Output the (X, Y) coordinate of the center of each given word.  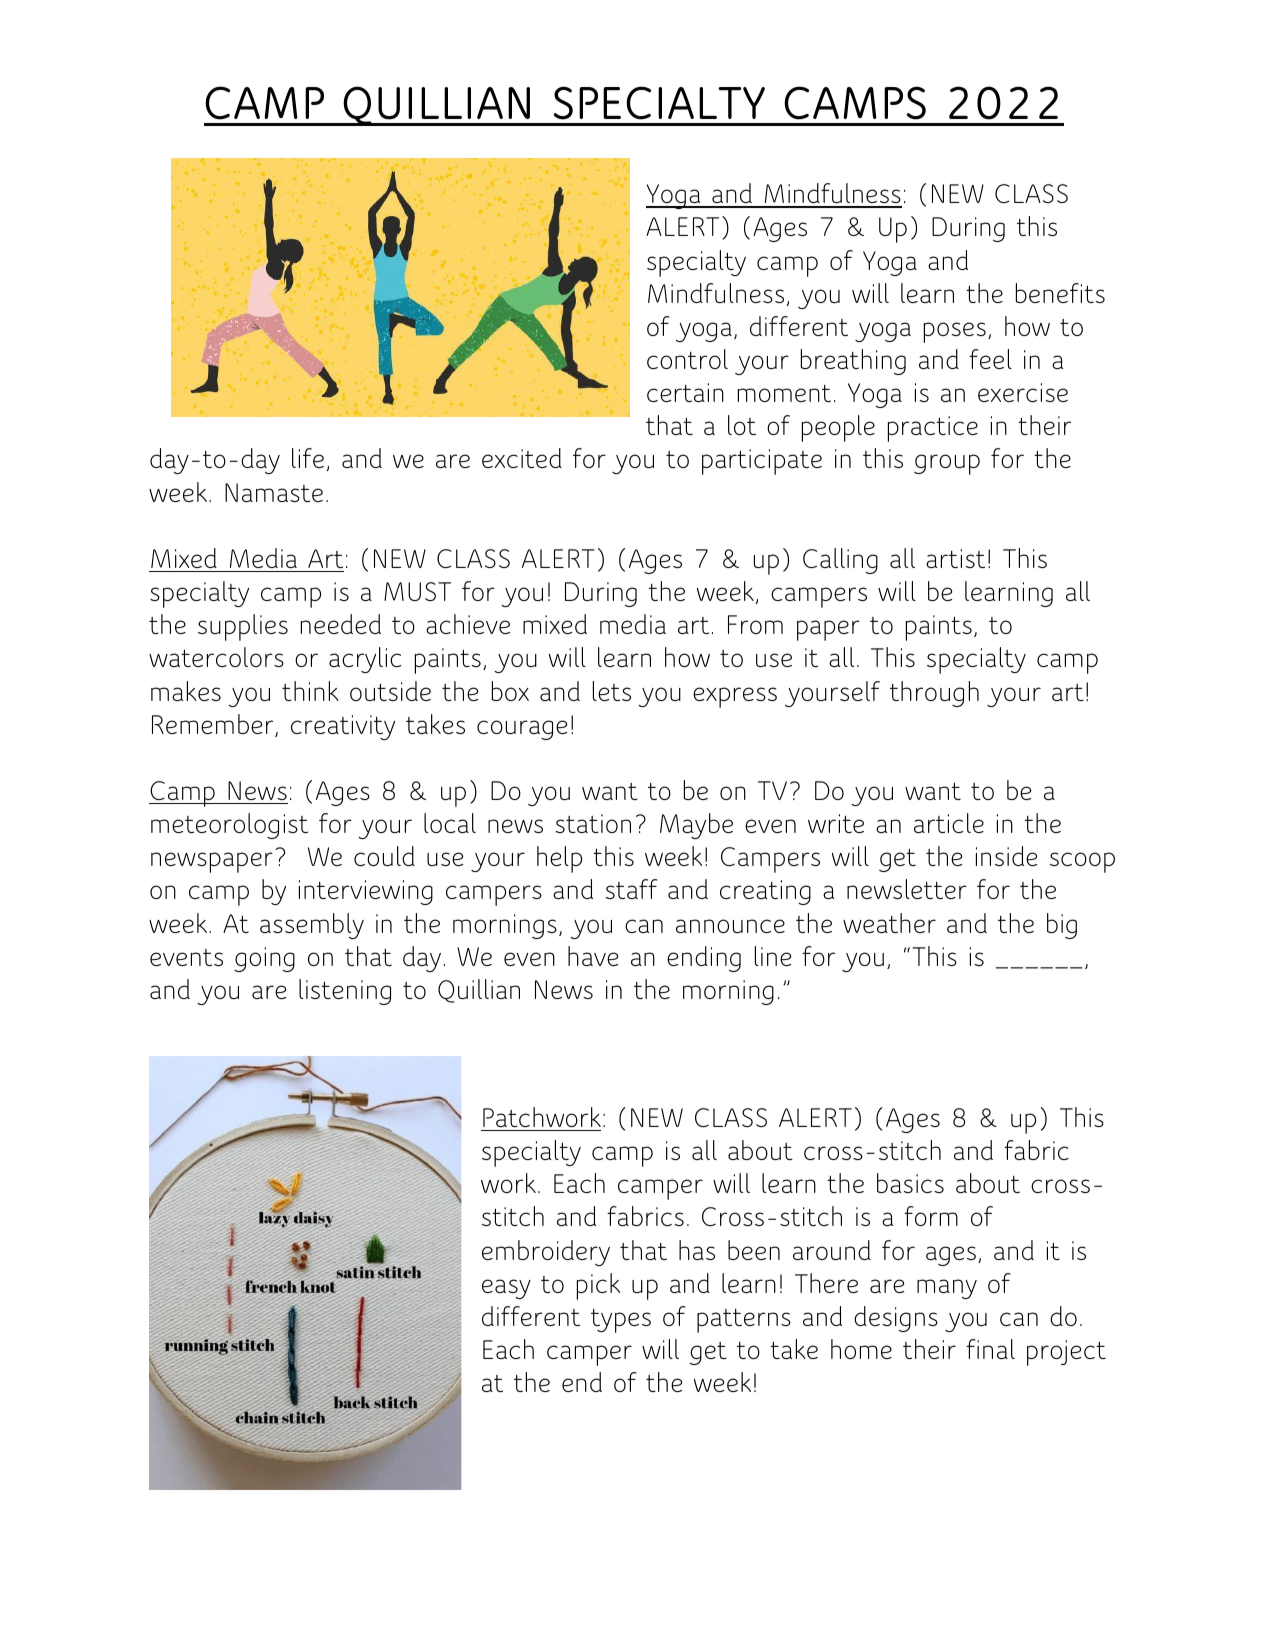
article (949, 823)
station (593, 823)
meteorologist (229, 826)
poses (955, 332)
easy (506, 1289)
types (621, 1321)
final (990, 1349)
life (308, 458)
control (687, 359)
